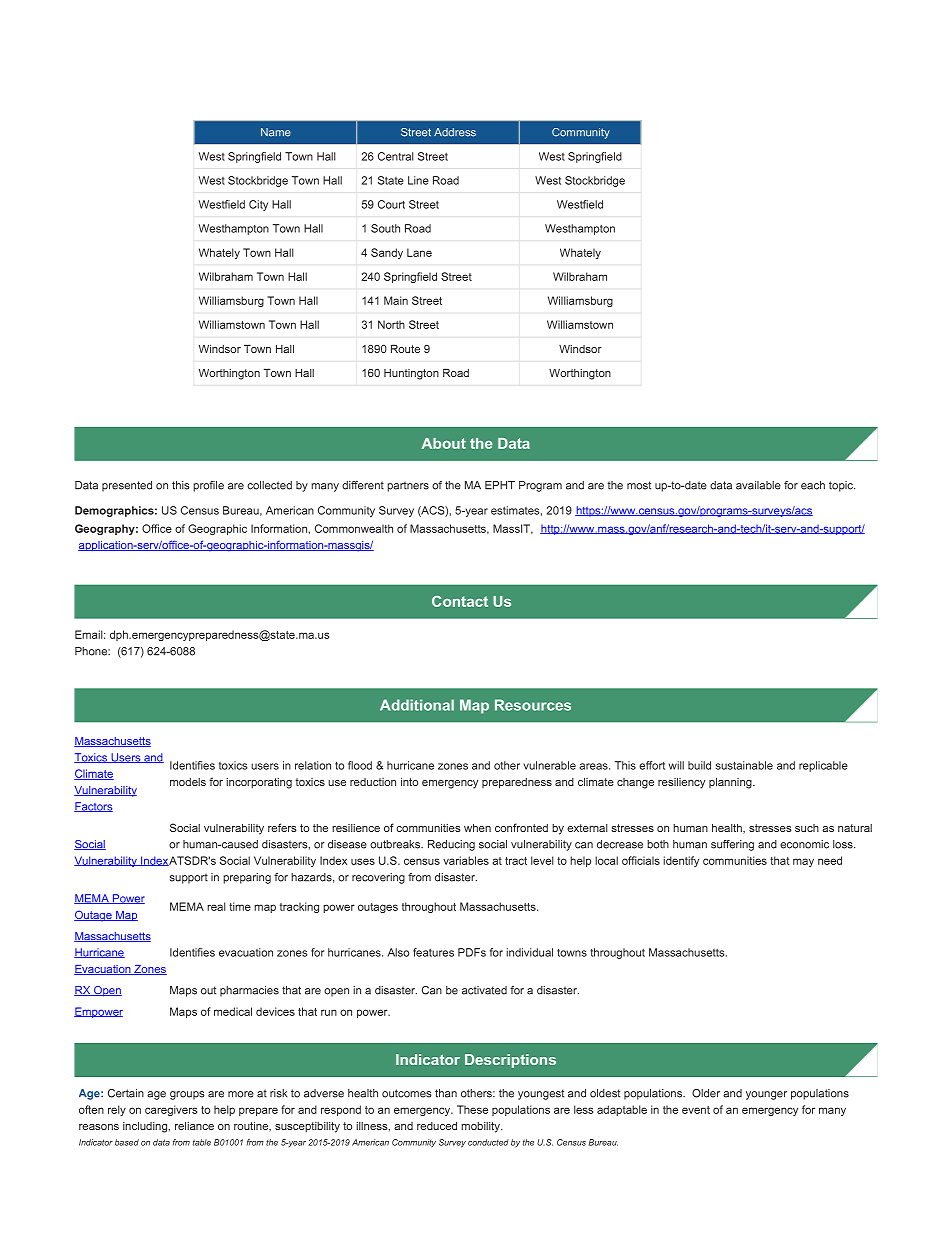 The height and width of the screenshot is (1233, 952). Describe the element at coordinates (418, 180) in the screenshot. I see `Line` at that location.
